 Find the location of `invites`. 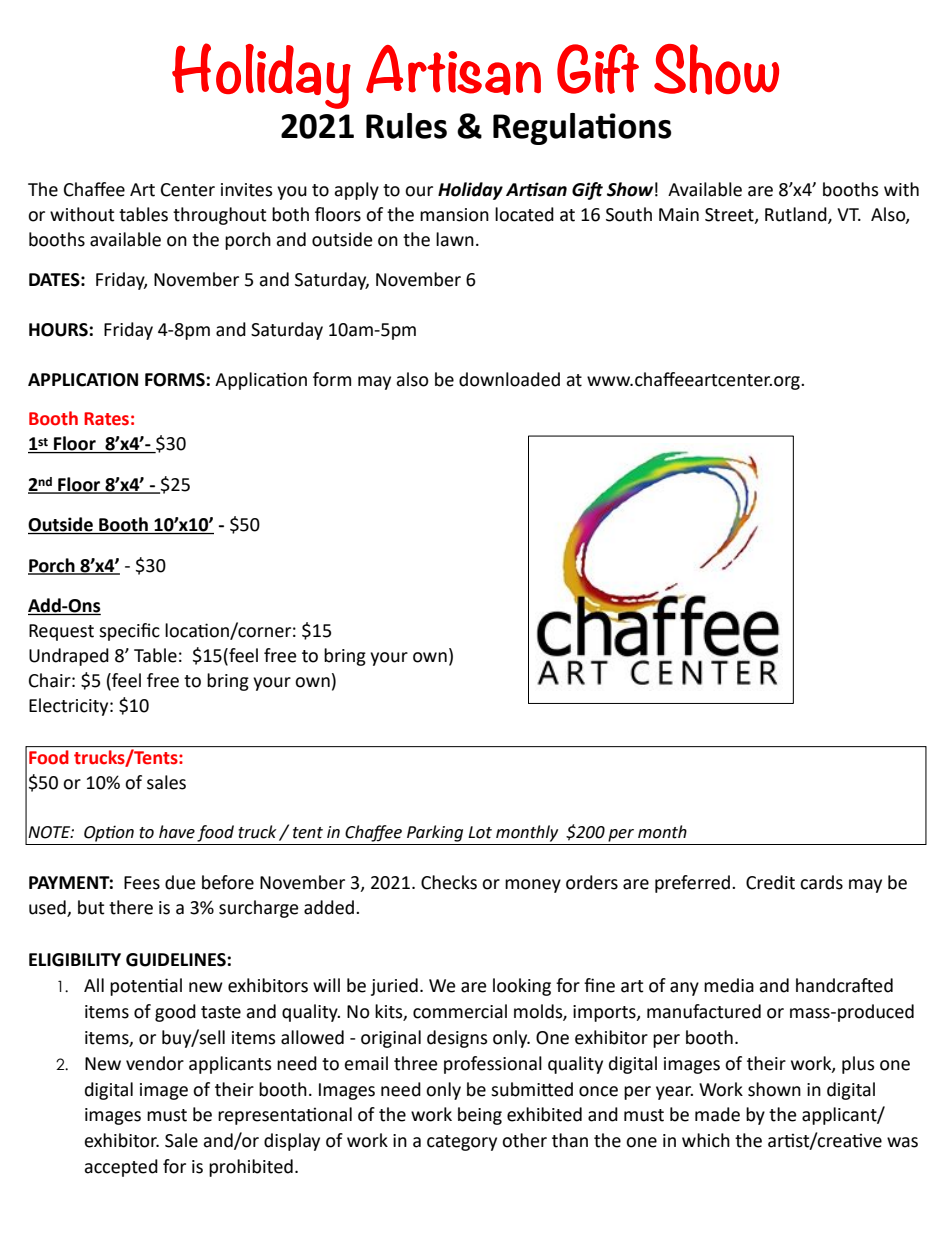

invites is located at coordinates (247, 190).
